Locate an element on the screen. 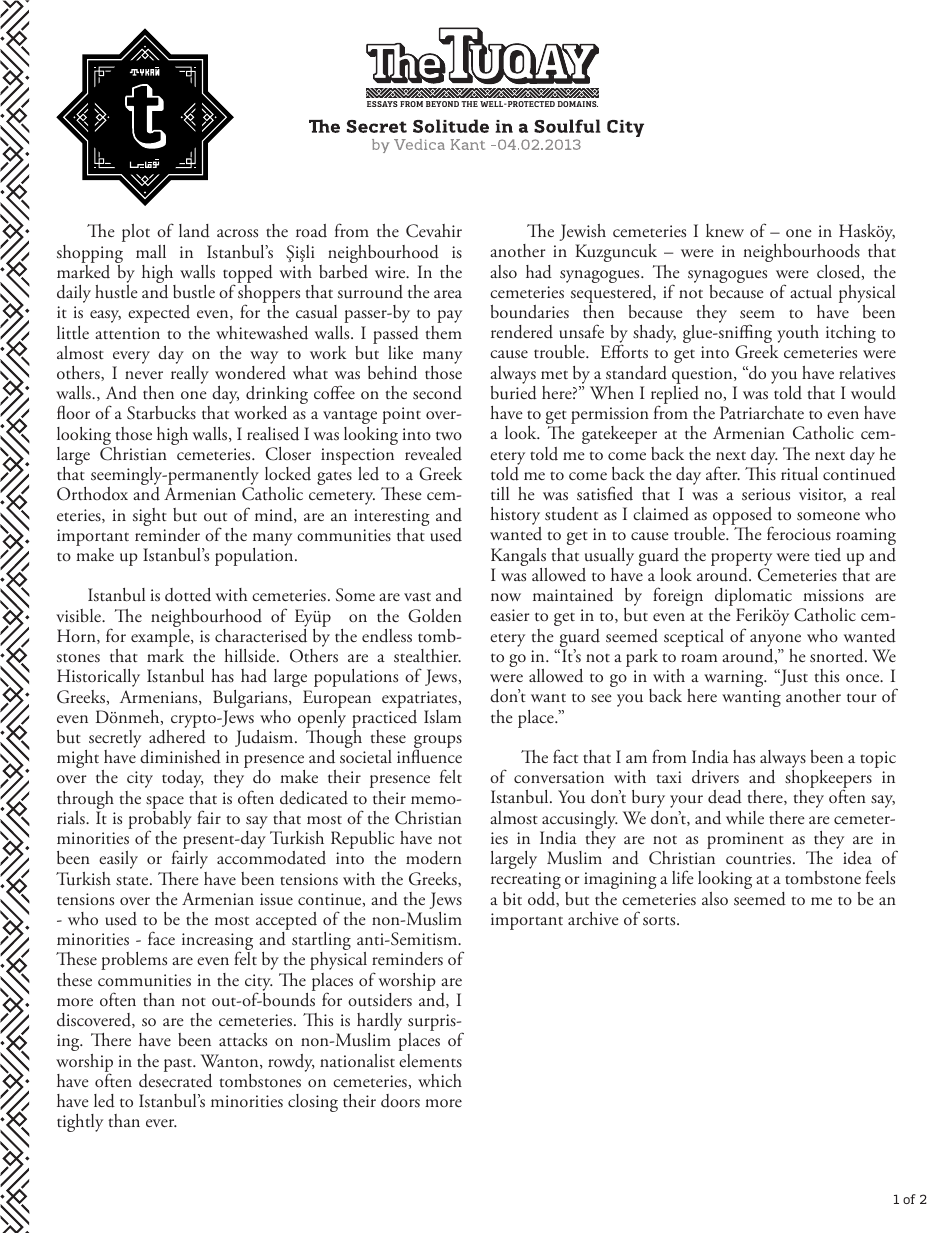 Image resolution: width=952 pixels, height=1233 pixels. desecrated is located at coordinates (175, 1081).
